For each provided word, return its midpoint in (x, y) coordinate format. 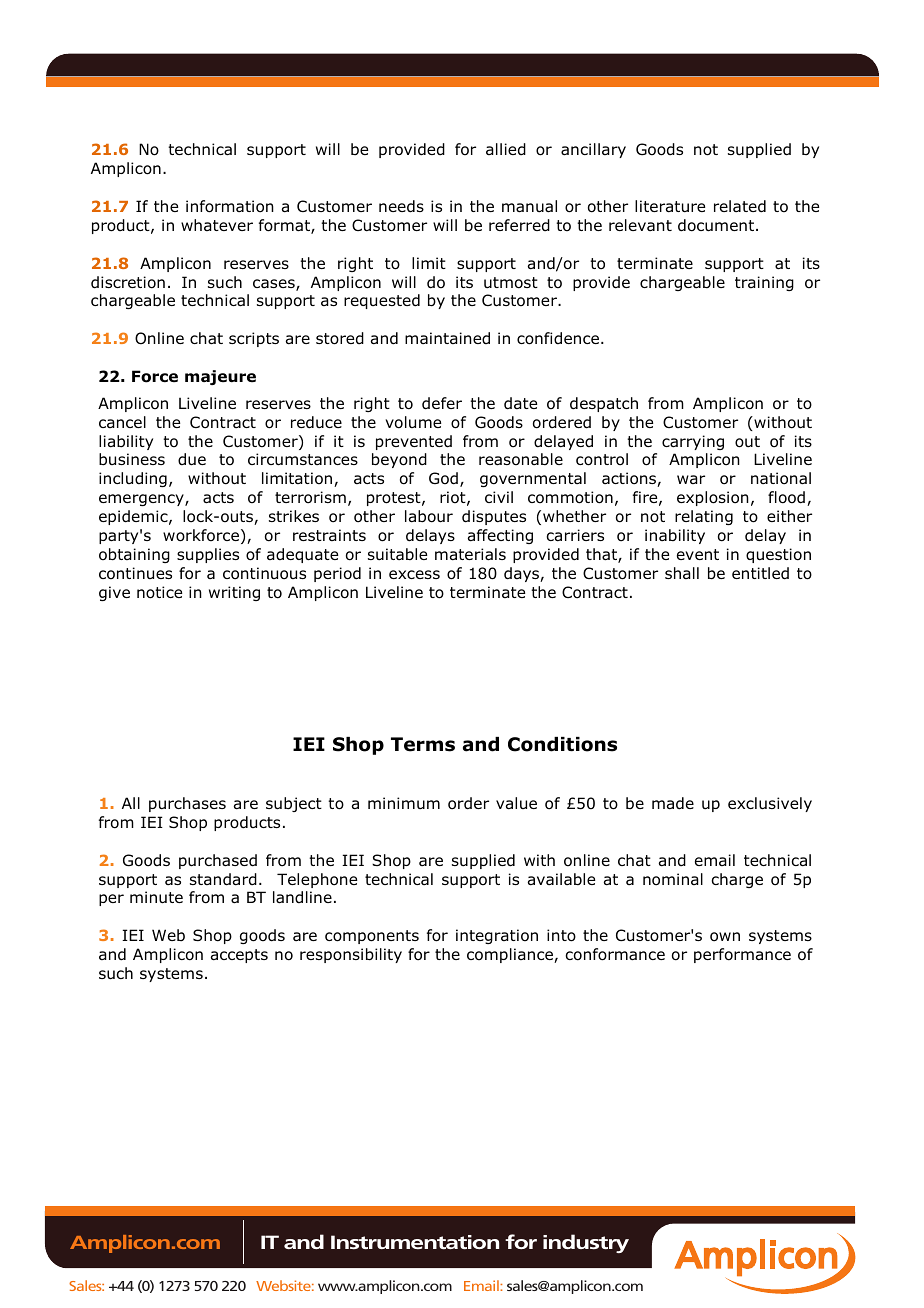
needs (401, 206)
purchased (218, 861)
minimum (404, 803)
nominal (673, 879)
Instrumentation (415, 1242)
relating (704, 517)
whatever (217, 225)
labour (429, 516)
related (740, 206)
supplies (208, 555)
